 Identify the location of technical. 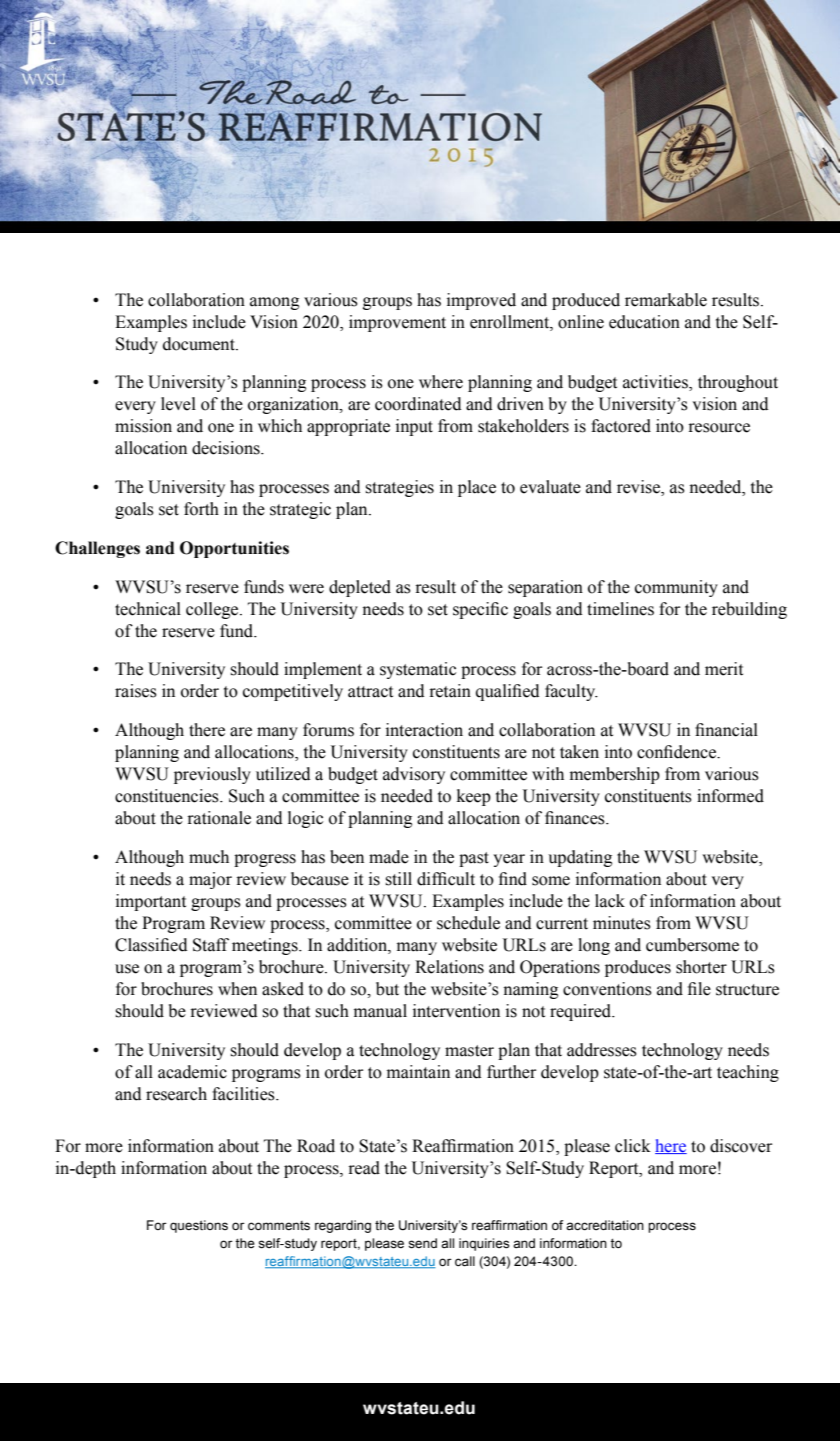
(148, 609).
